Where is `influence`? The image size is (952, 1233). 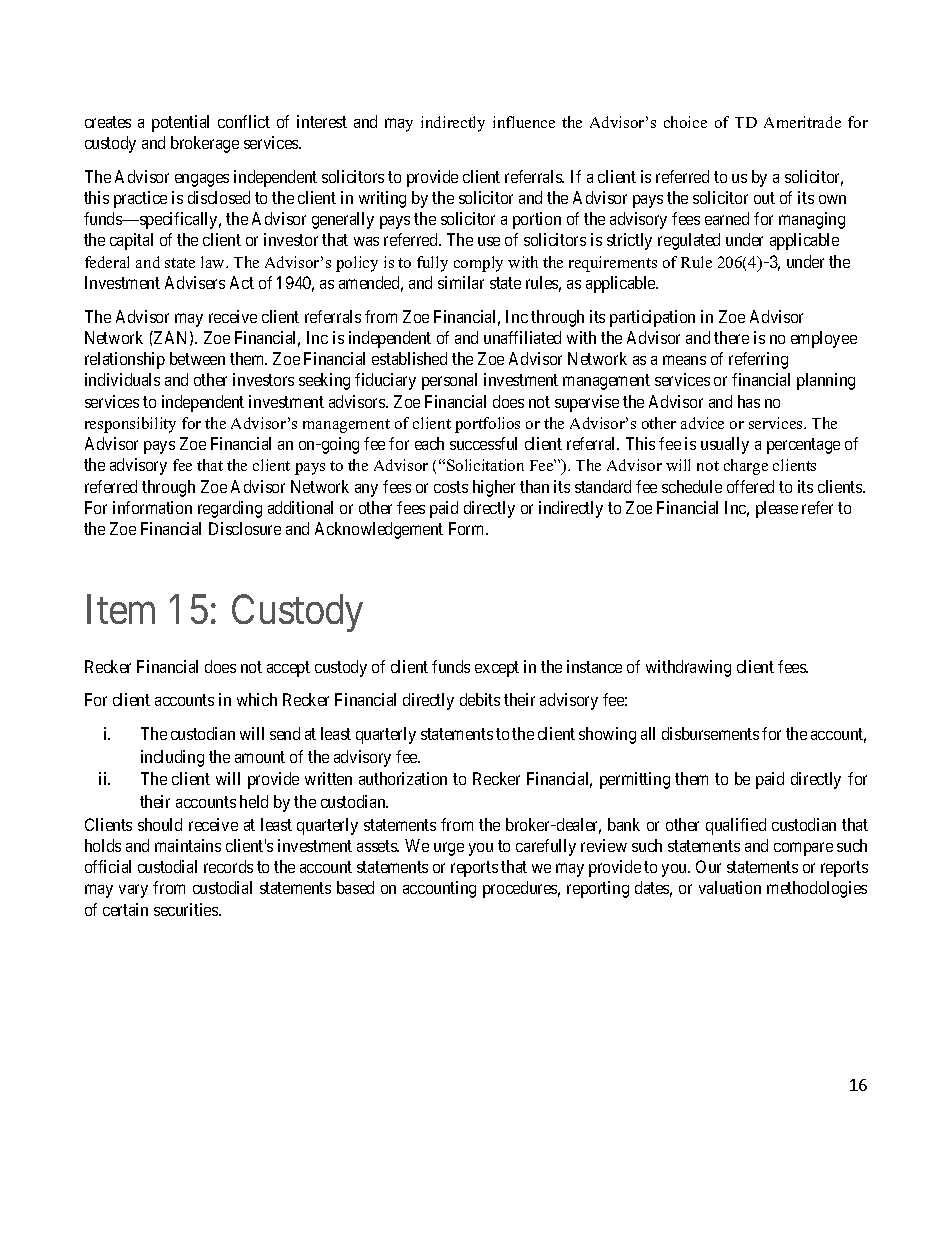 influence is located at coordinates (524, 122).
